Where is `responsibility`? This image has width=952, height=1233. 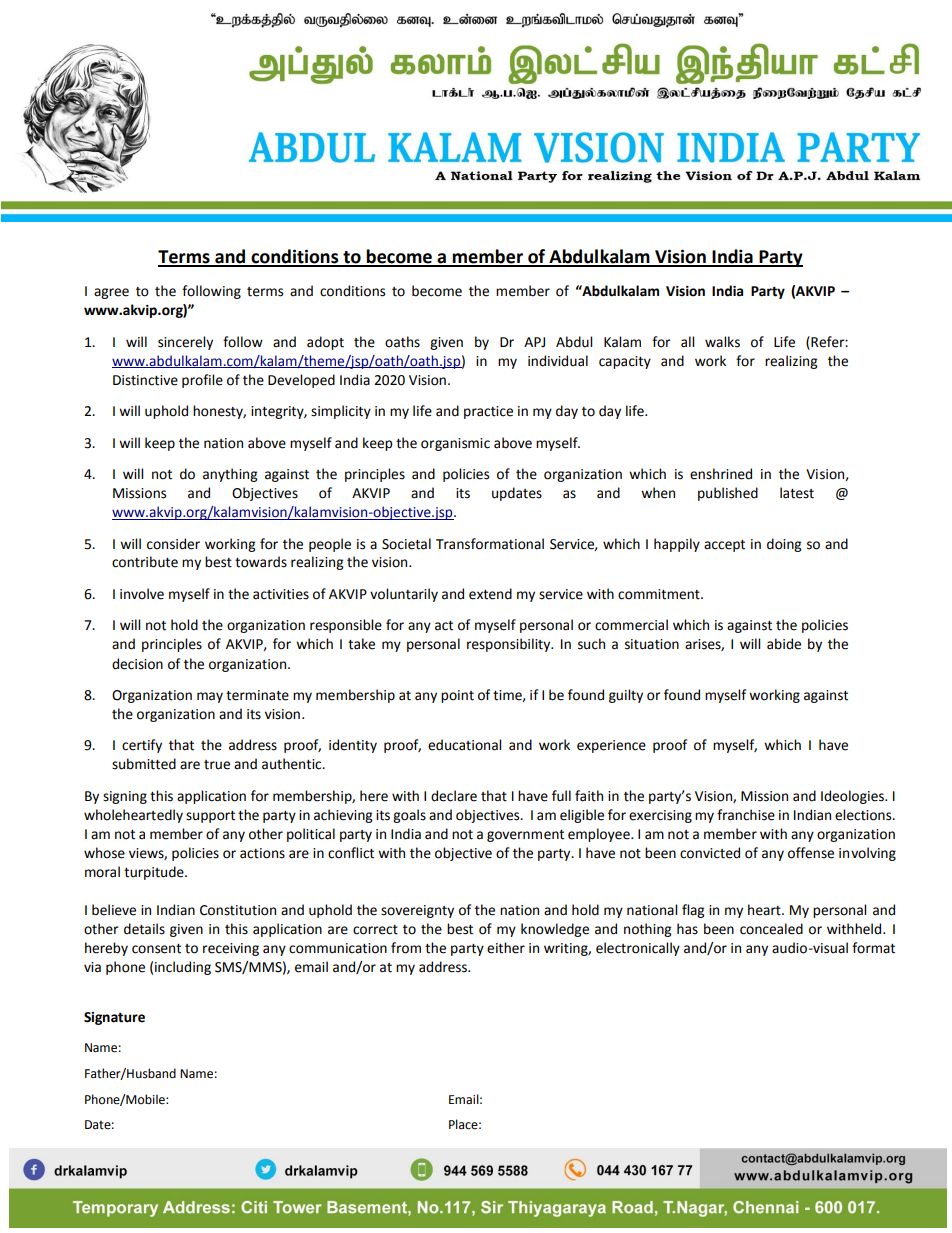 responsibility is located at coordinates (510, 645).
